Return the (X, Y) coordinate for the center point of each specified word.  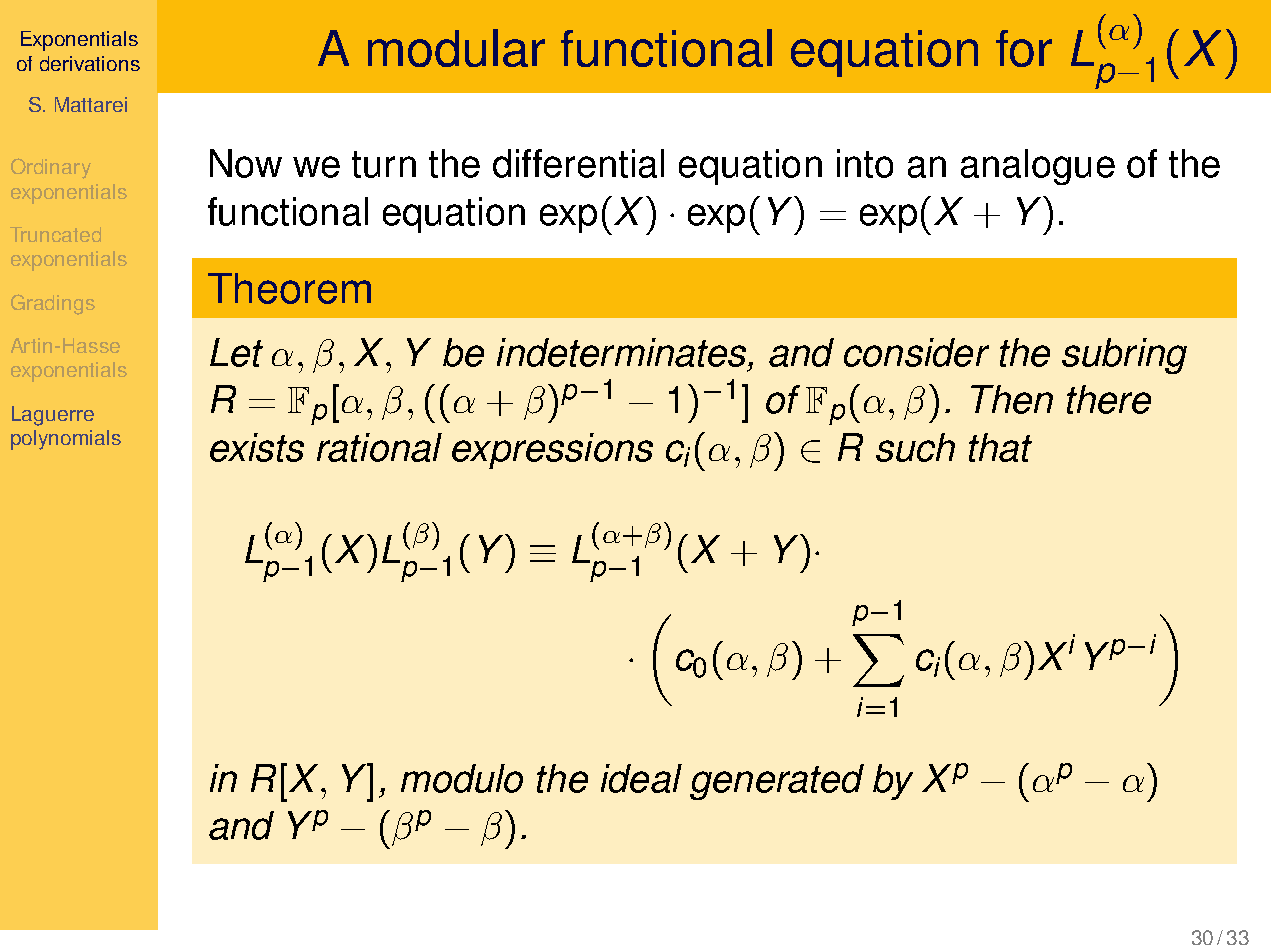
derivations (90, 63)
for (1024, 48)
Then (1012, 399)
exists (257, 447)
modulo (462, 778)
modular (456, 48)
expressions (552, 451)
